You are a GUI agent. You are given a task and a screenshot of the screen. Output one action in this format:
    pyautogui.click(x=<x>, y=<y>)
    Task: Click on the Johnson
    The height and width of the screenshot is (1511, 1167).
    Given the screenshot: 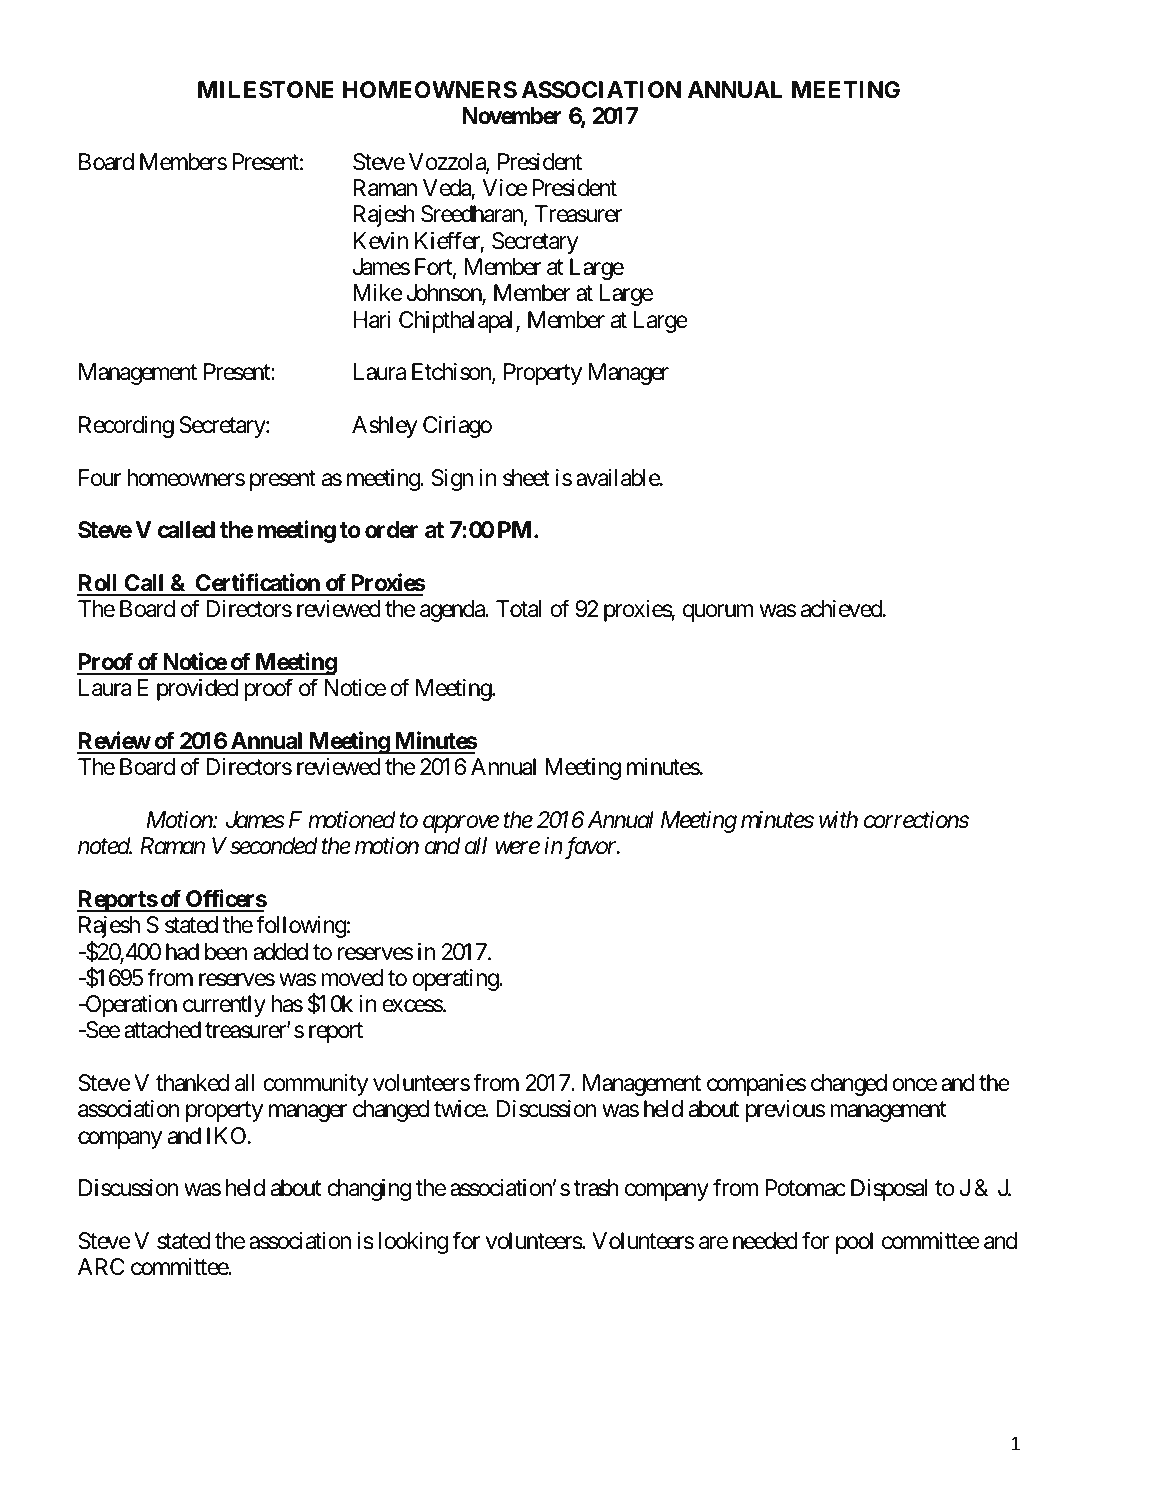 What is the action you would take?
    pyautogui.click(x=445, y=294)
